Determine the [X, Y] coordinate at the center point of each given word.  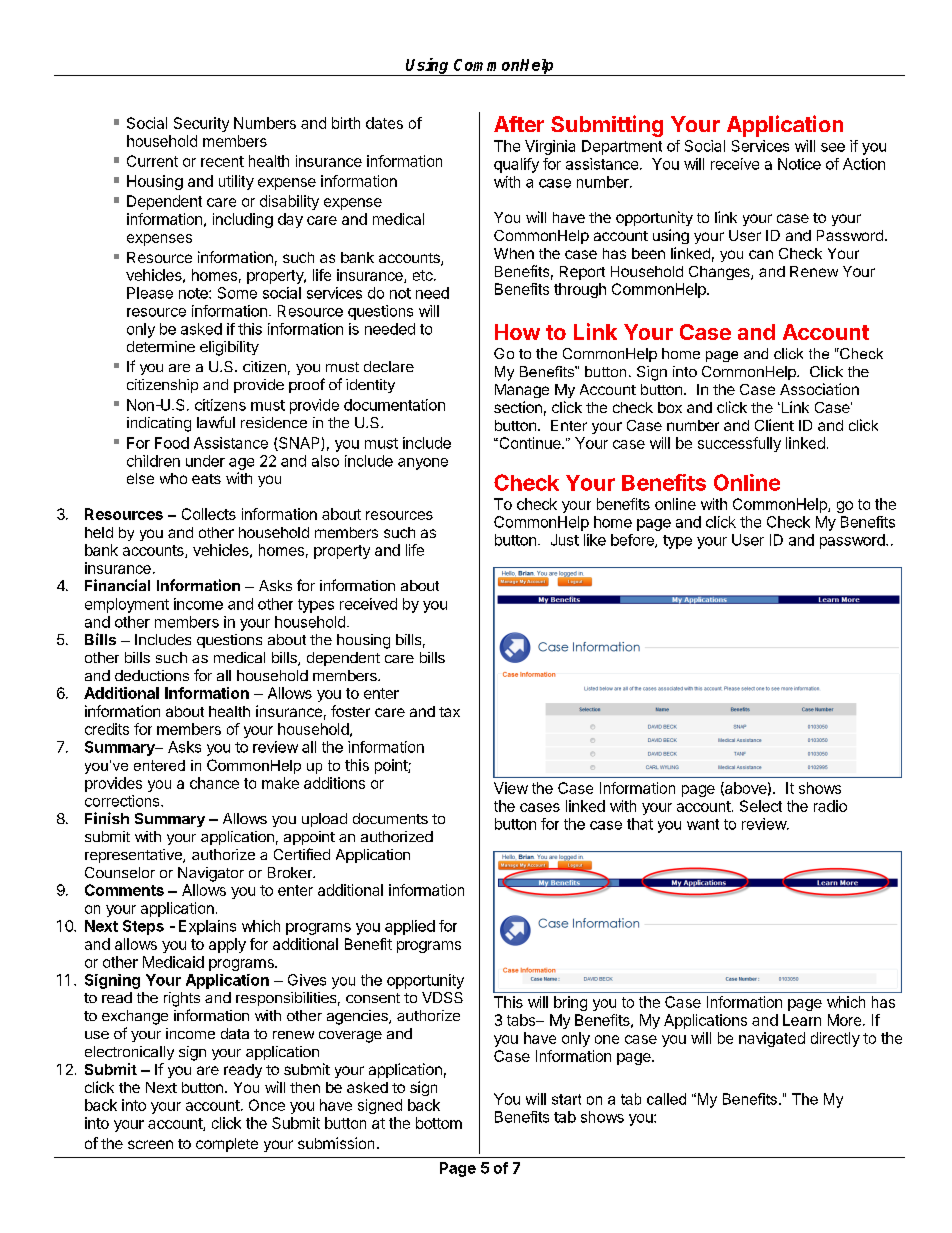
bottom [439, 1123]
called [666, 1099]
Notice [799, 164]
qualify [516, 165]
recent [222, 161]
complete [227, 1145]
